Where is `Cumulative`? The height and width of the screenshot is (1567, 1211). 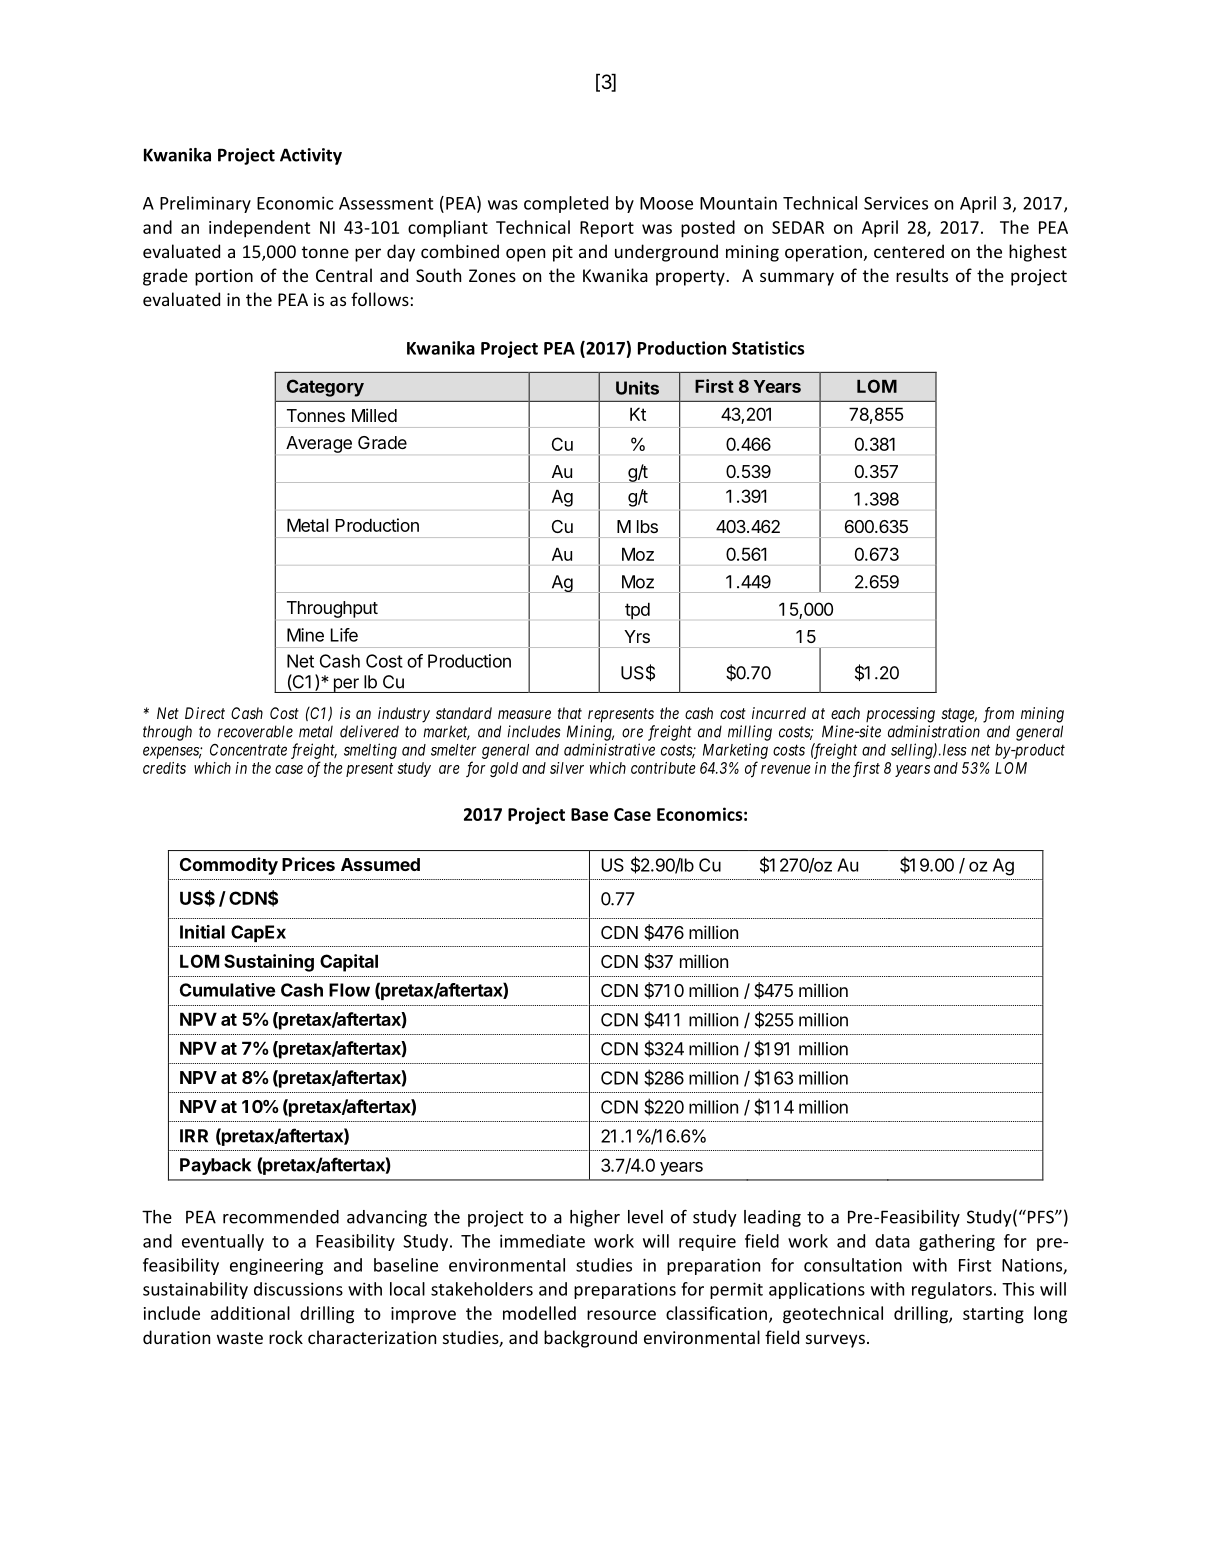
Cumulative is located at coordinates (227, 990).
